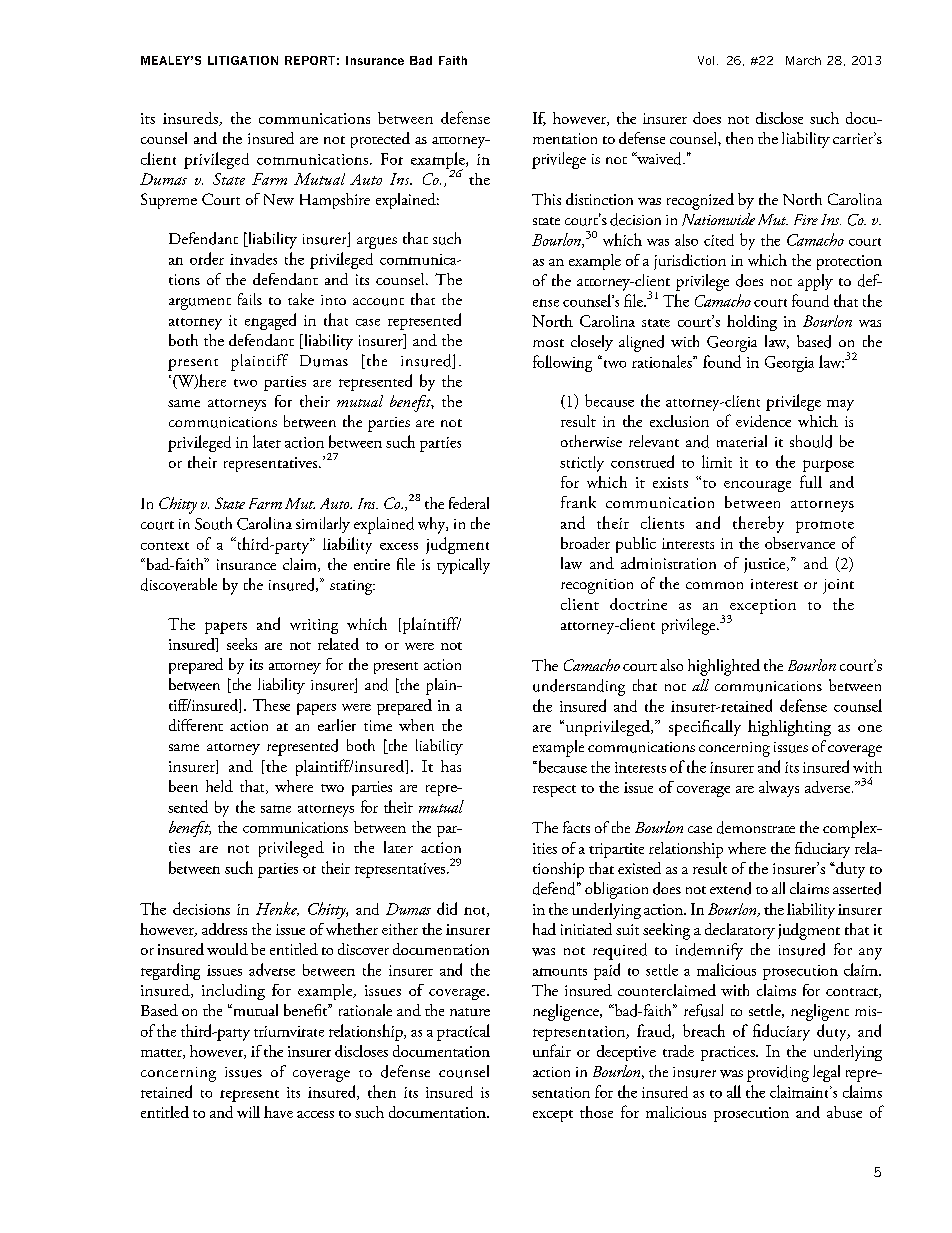 The height and width of the document is (1233, 952). What do you see at coordinates (591, 441) in the document?
I see `otherwise` at bounding box center [591, 441].
